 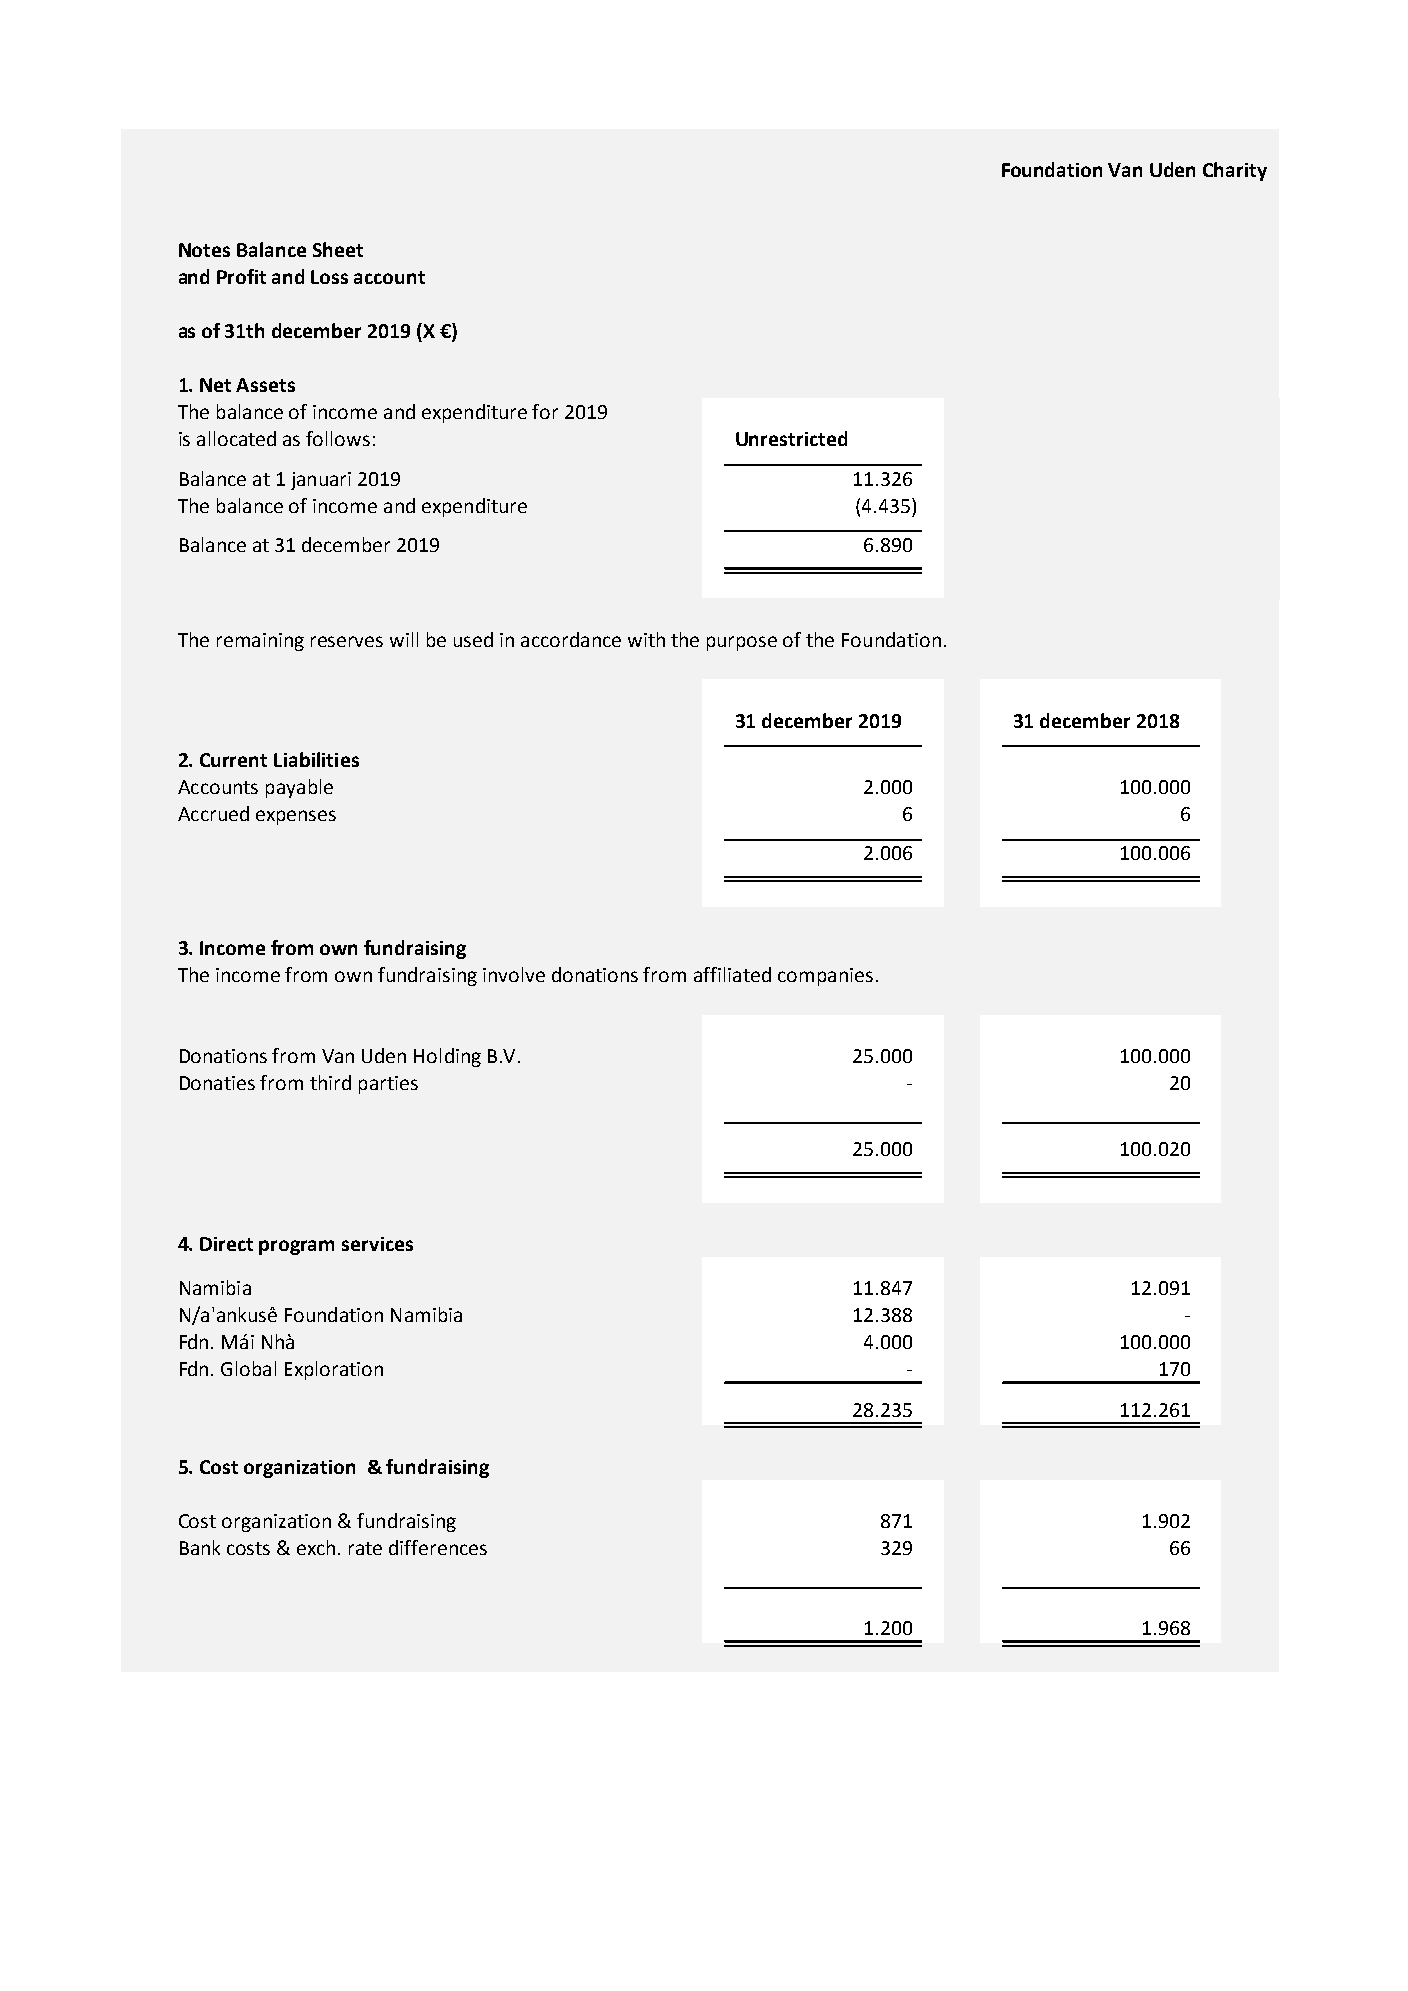 What do you see at coordinates (365, 1548) in the screenshot?
I see `rate` at bounding box center [365, 1548].
